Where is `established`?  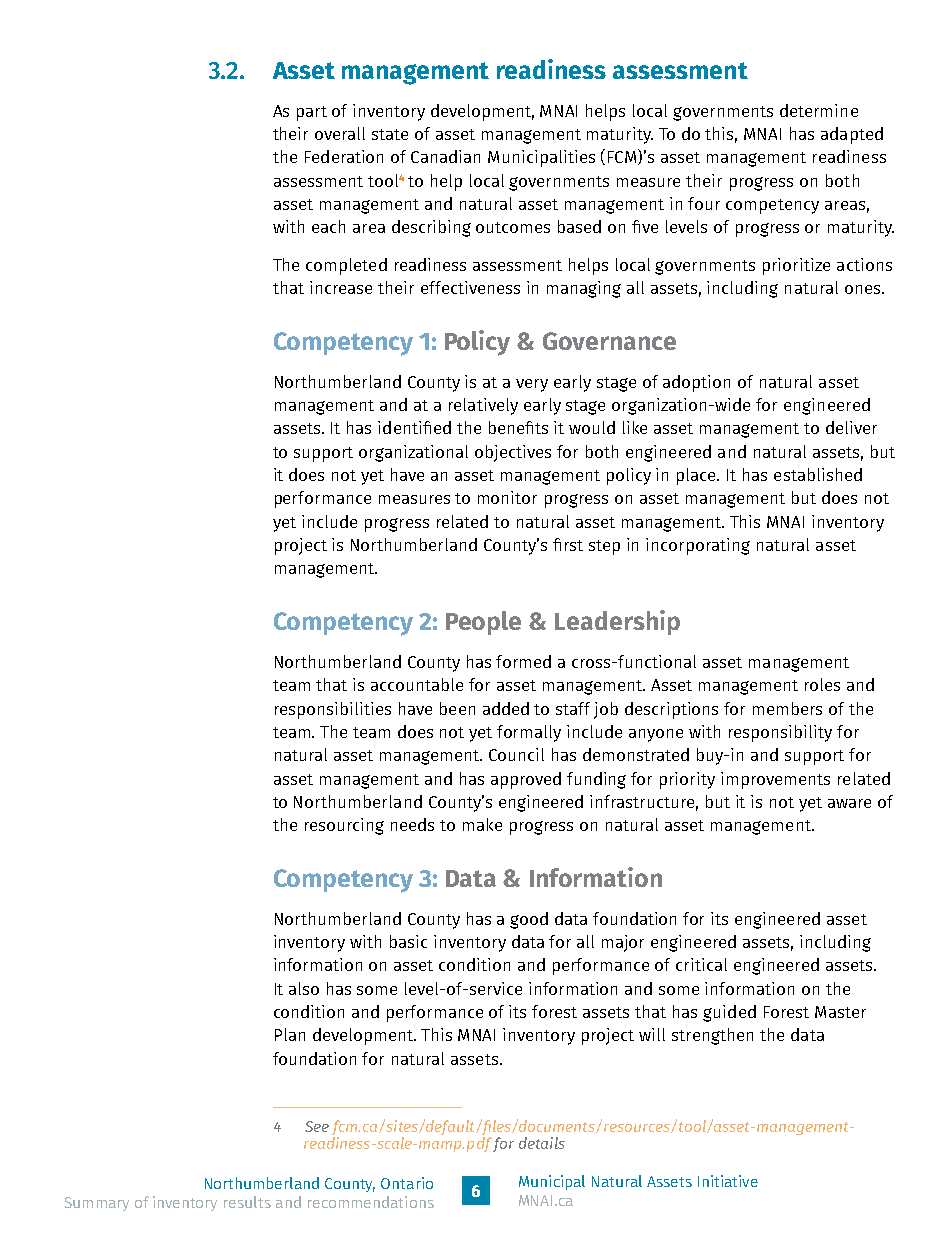
established is located at coordinates (818, 474).
